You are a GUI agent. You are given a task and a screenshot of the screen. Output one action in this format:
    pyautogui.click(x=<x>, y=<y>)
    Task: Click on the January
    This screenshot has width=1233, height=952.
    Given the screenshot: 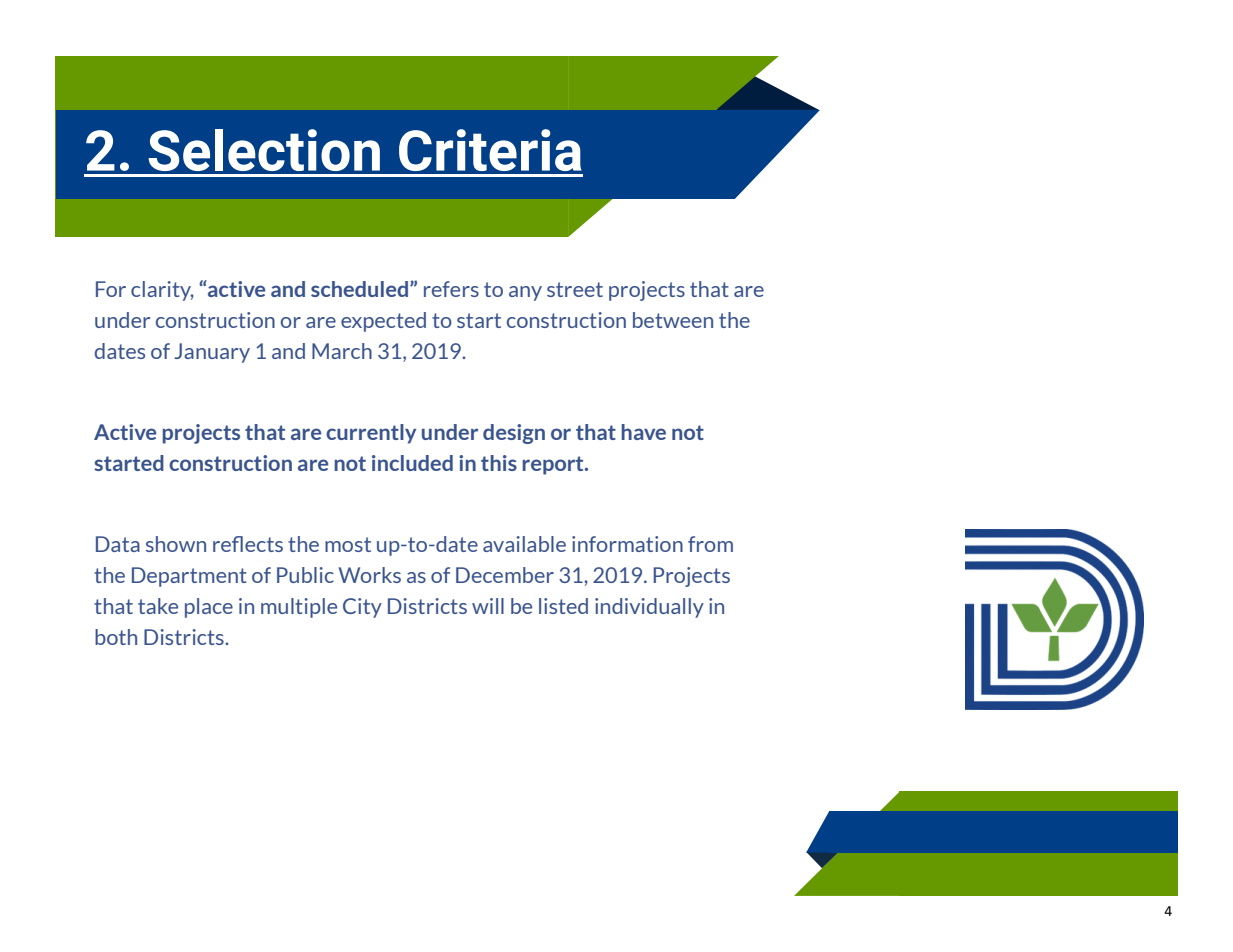 What is the action you would take?
    pyautogui.click(x=212, y=353)
